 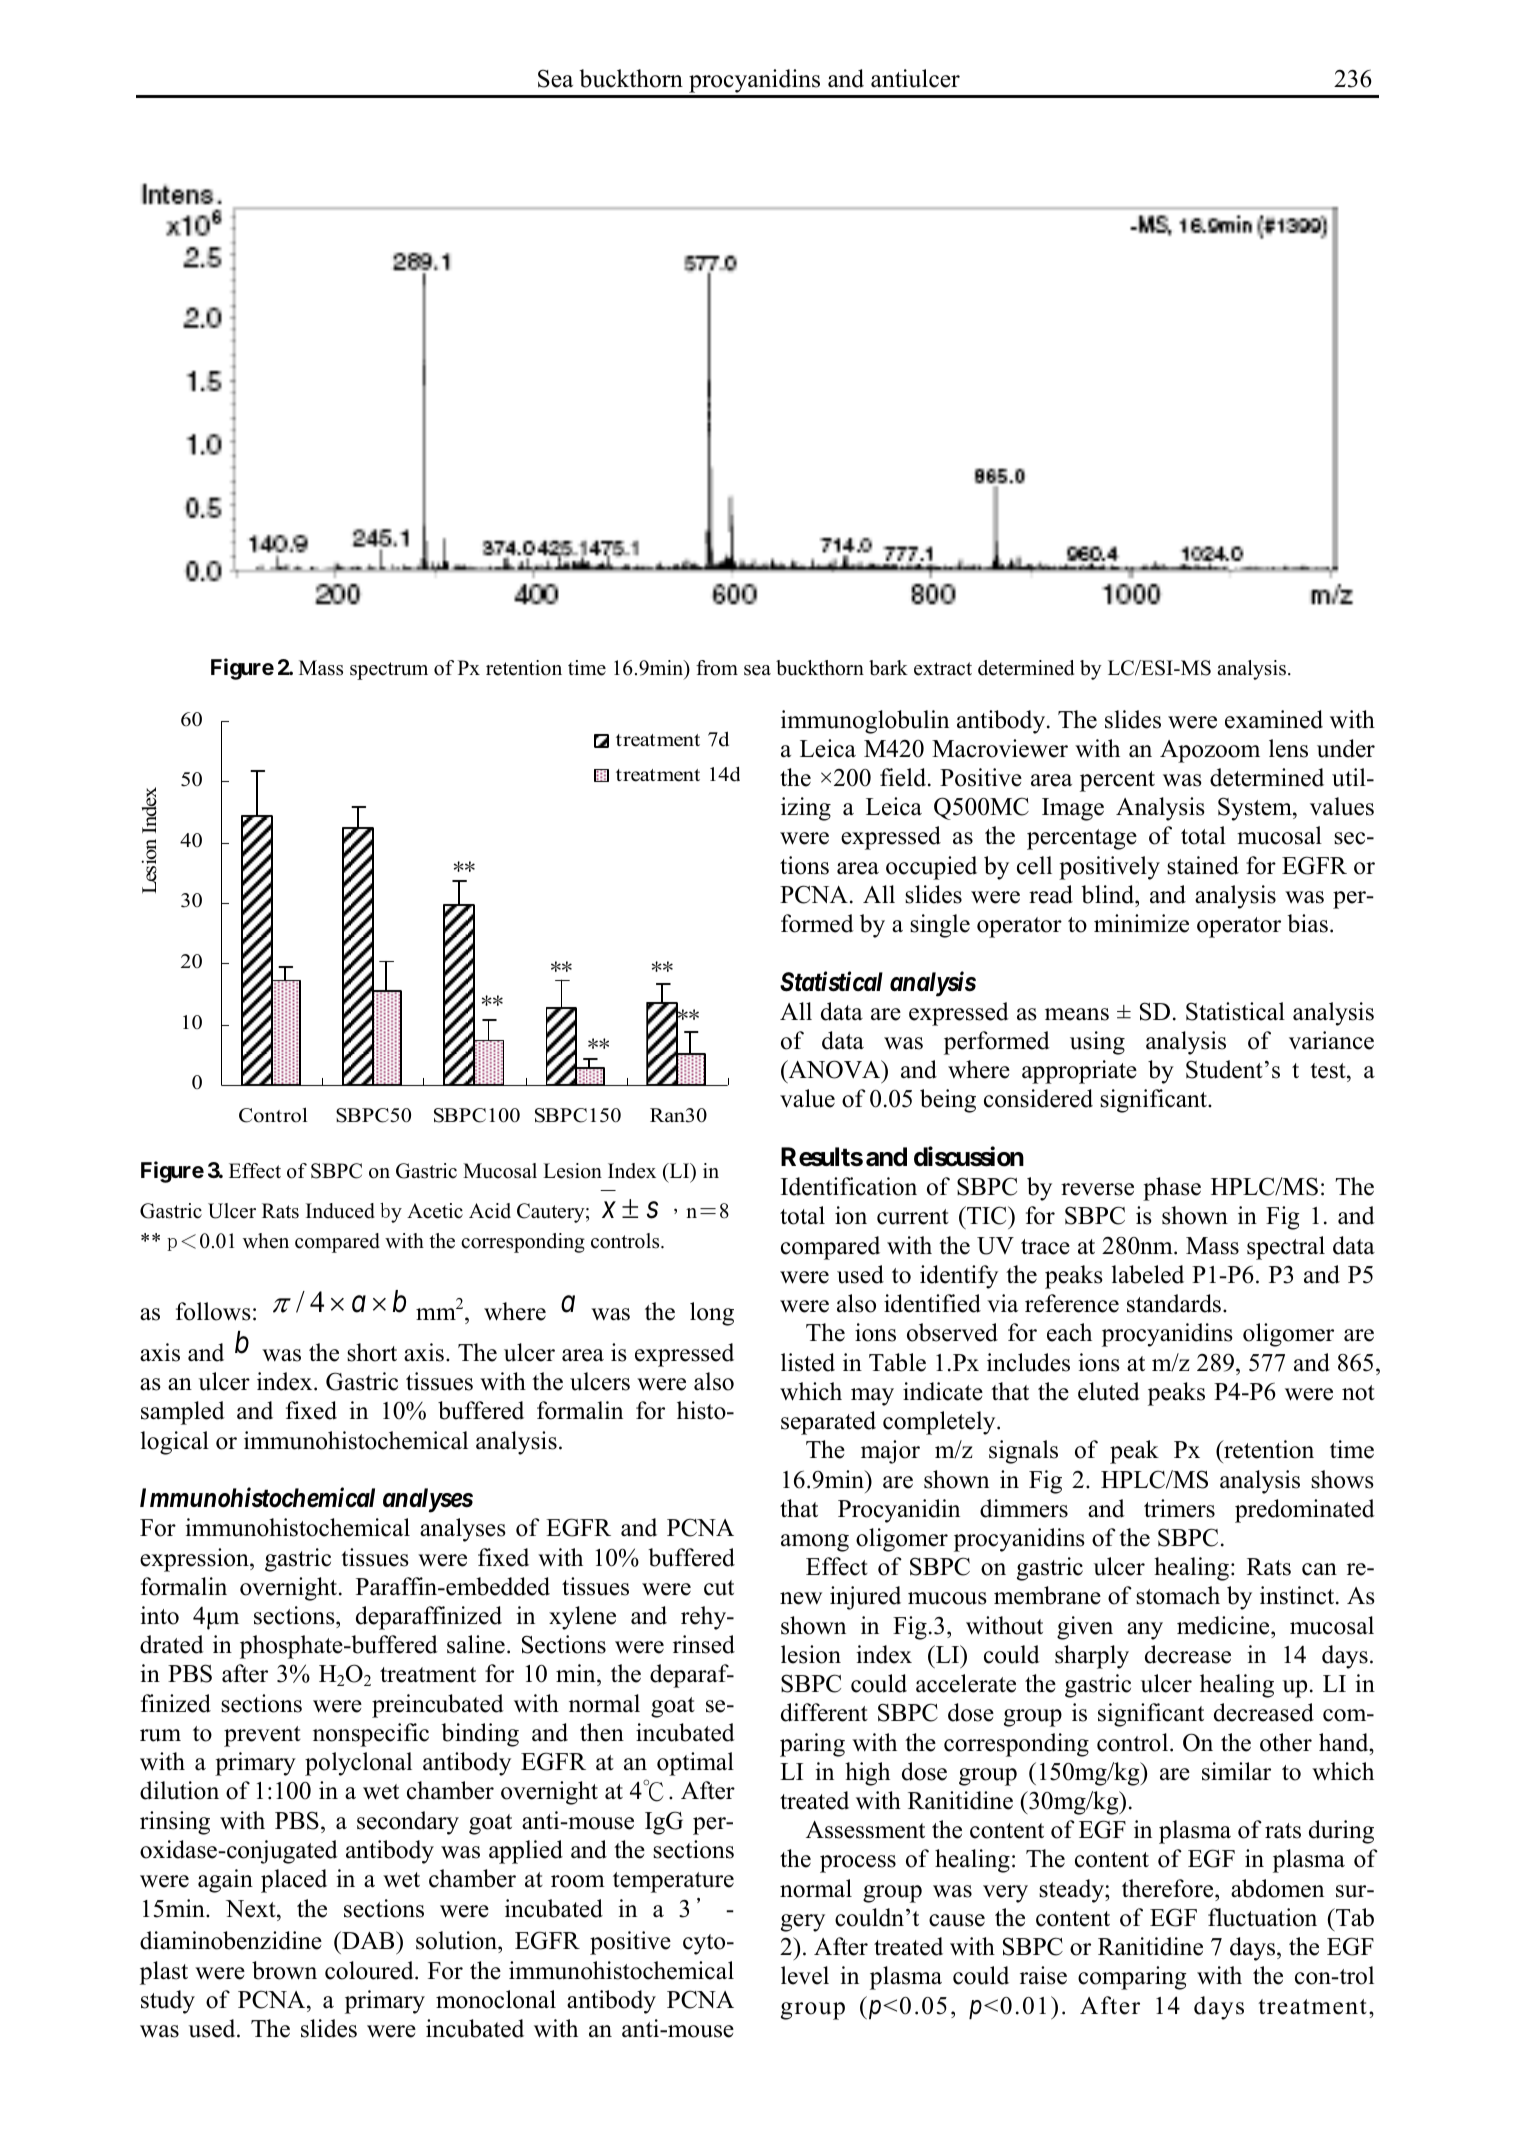 What do you see at coordinates (815, 1543) in the screenshot?
I see `among` at bounding box center [815, 1543].
